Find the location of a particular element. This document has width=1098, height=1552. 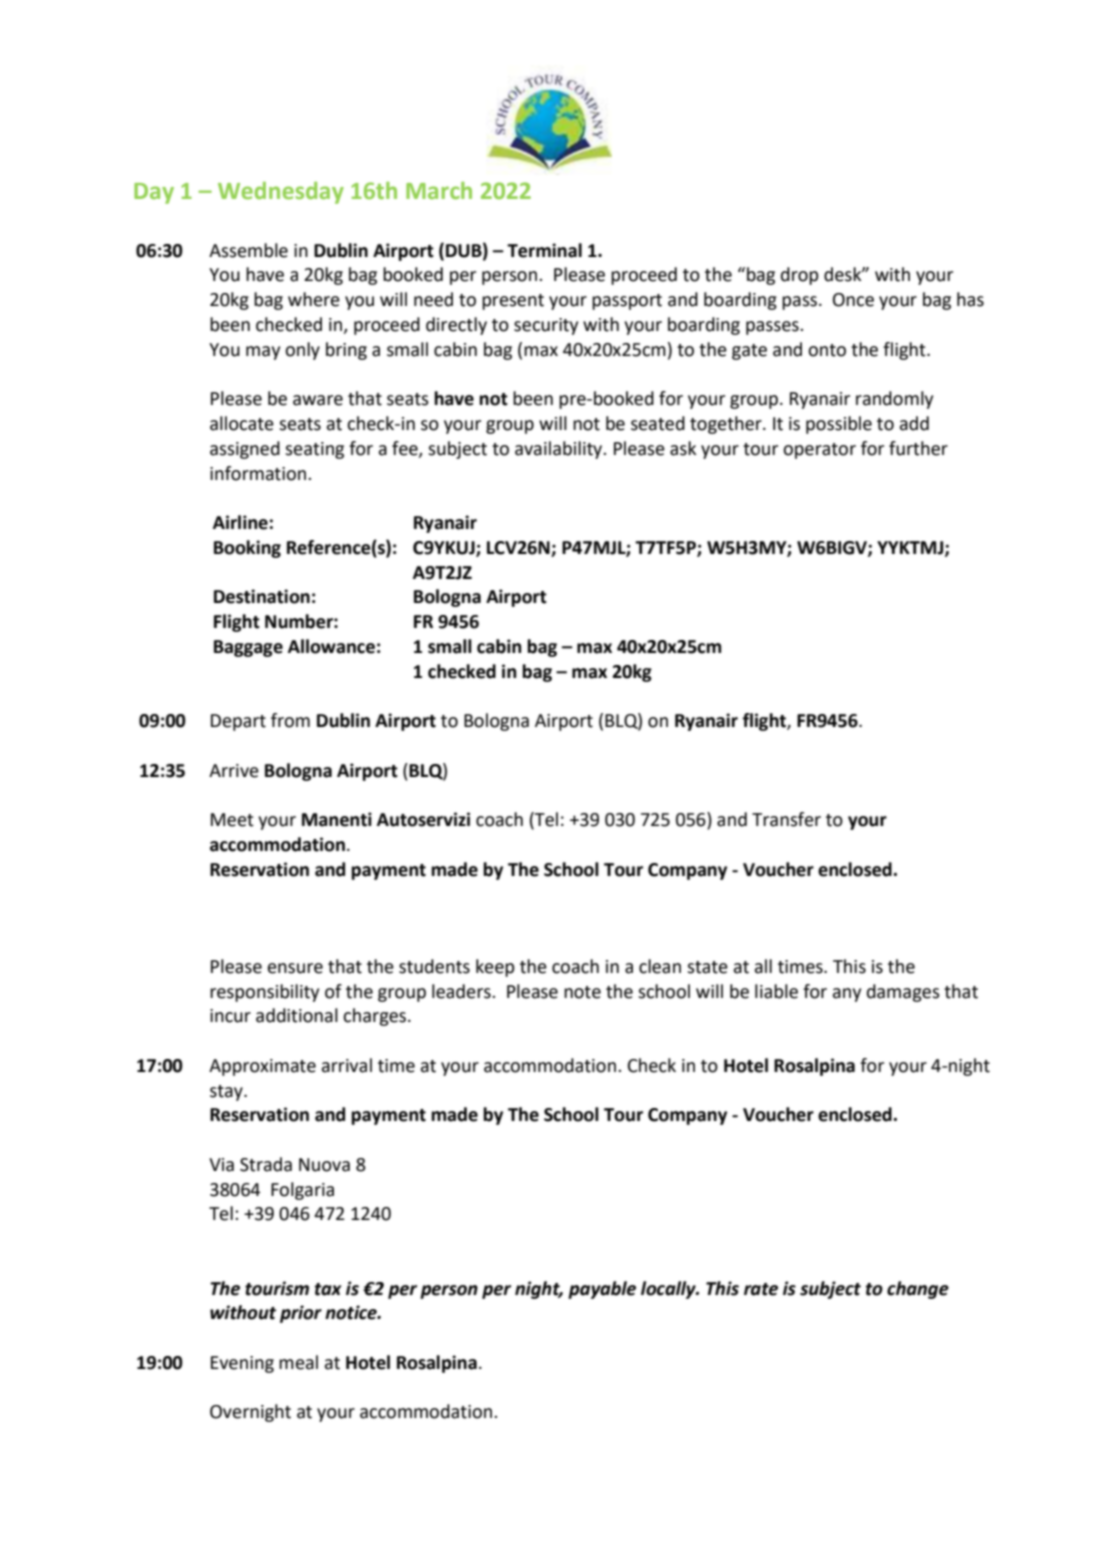

payable is located at coordinates (602, 1290).
